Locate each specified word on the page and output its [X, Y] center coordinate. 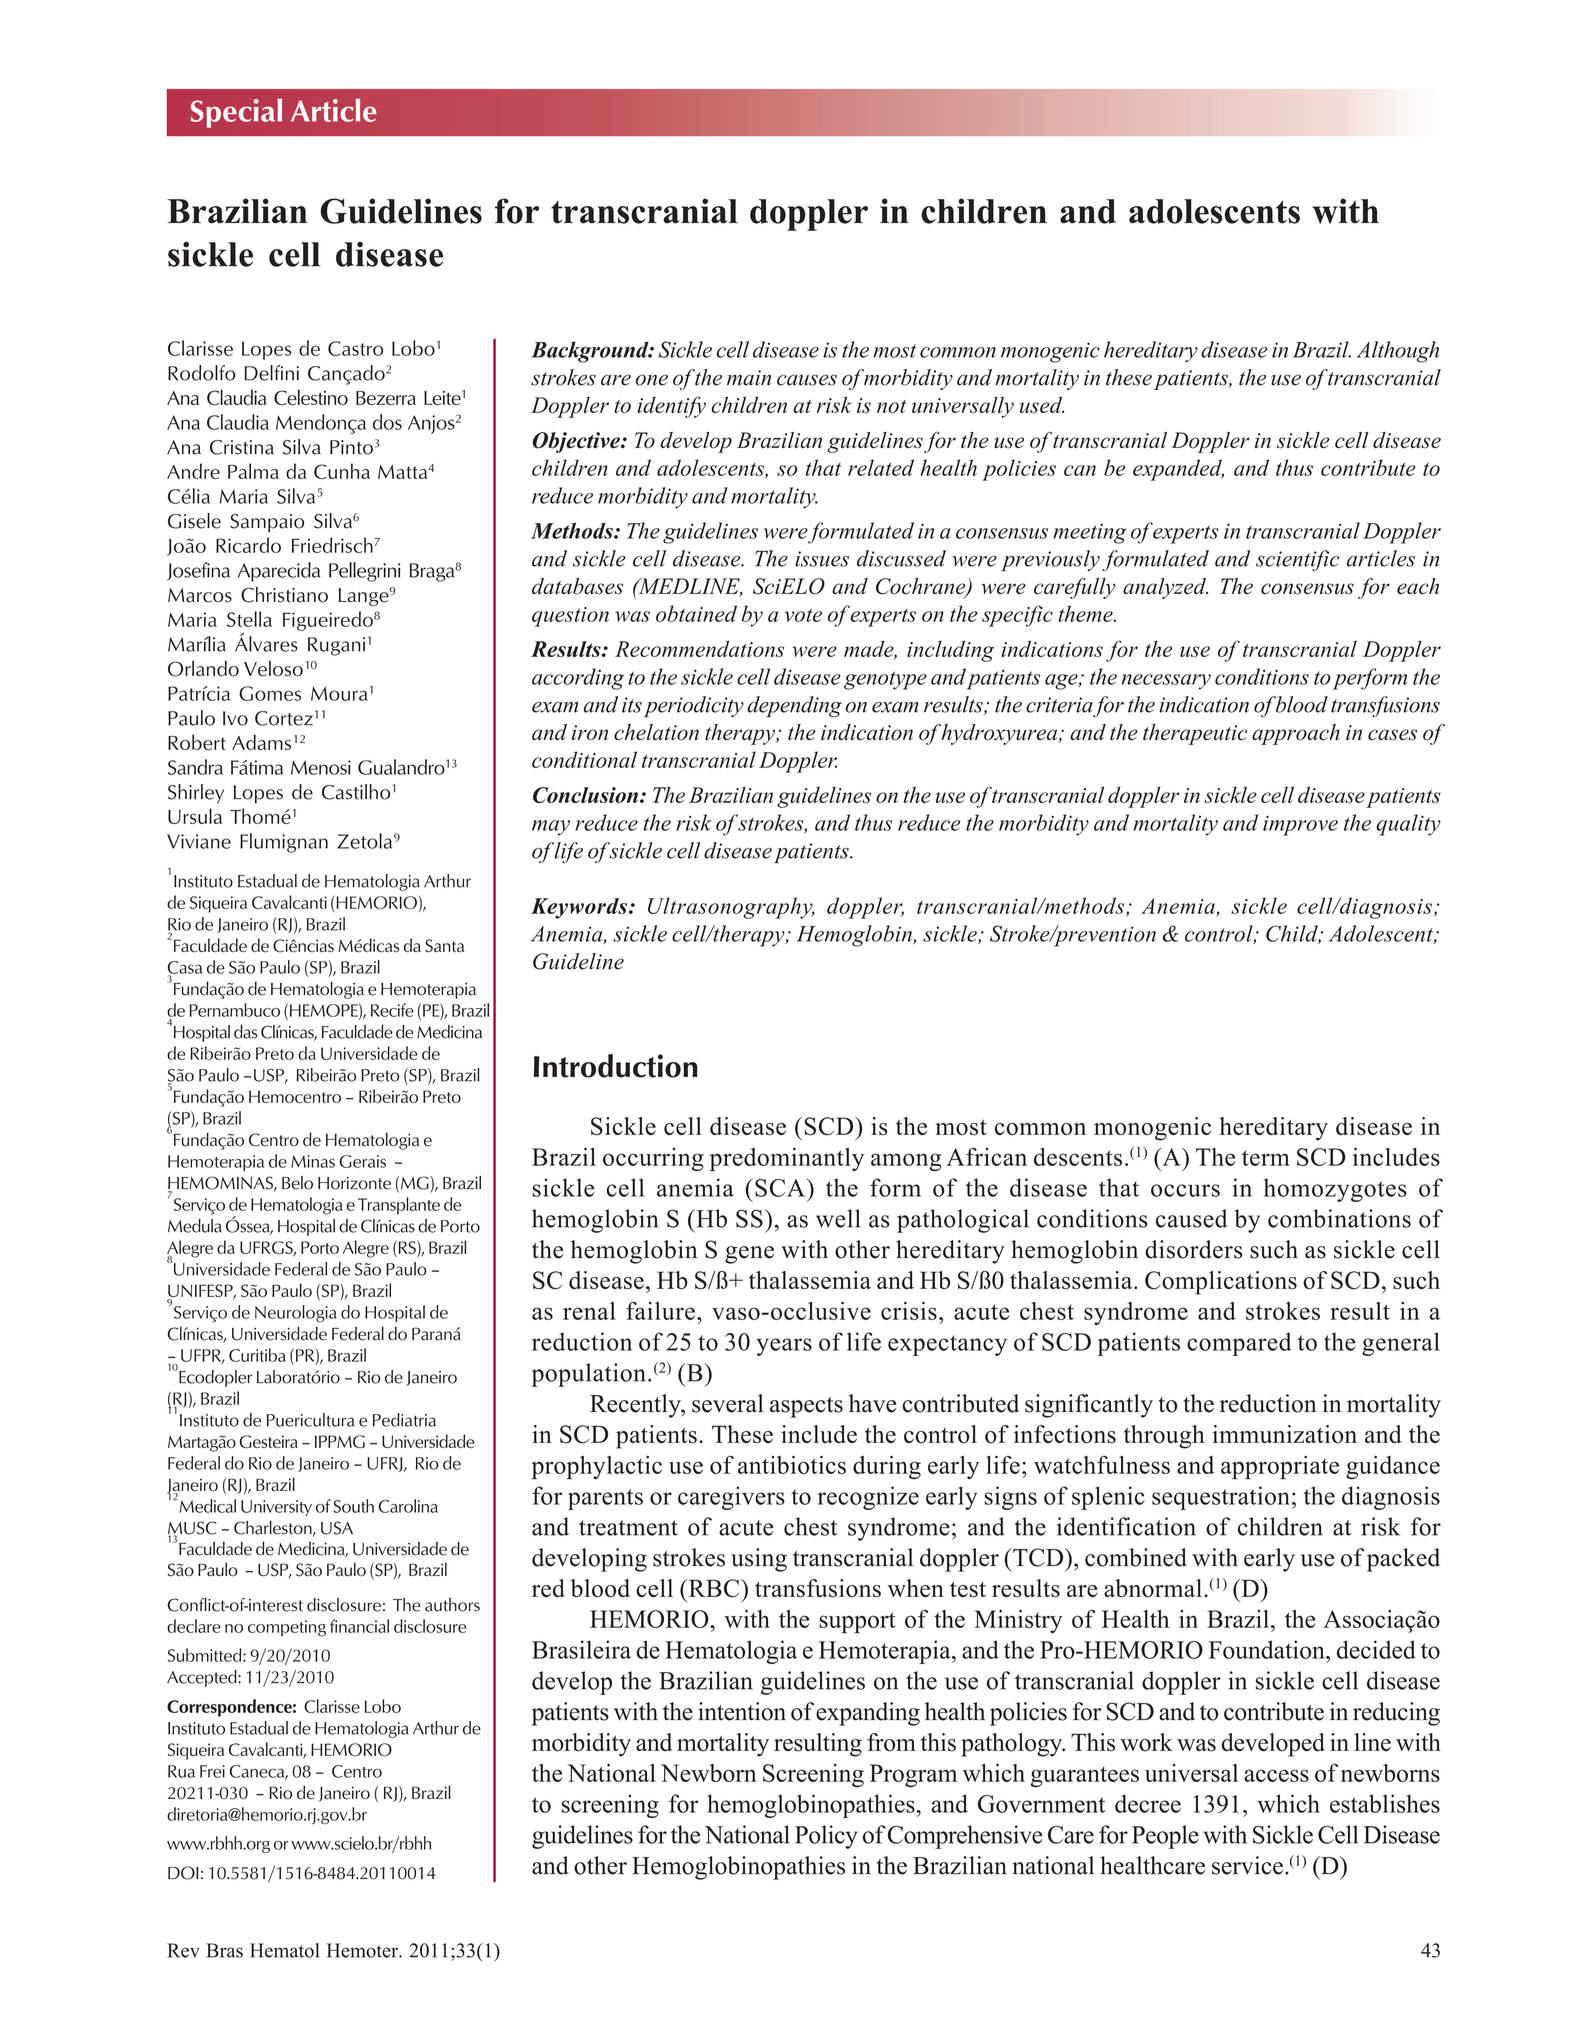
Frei [212, 1771]
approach [1296, 734]
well [838, 1218]
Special [236, 113]
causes [807, 380]
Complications [1221, 1283]
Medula [195, 1226]
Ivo [235, 718]
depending [794, 707]
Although [1398, 352]
